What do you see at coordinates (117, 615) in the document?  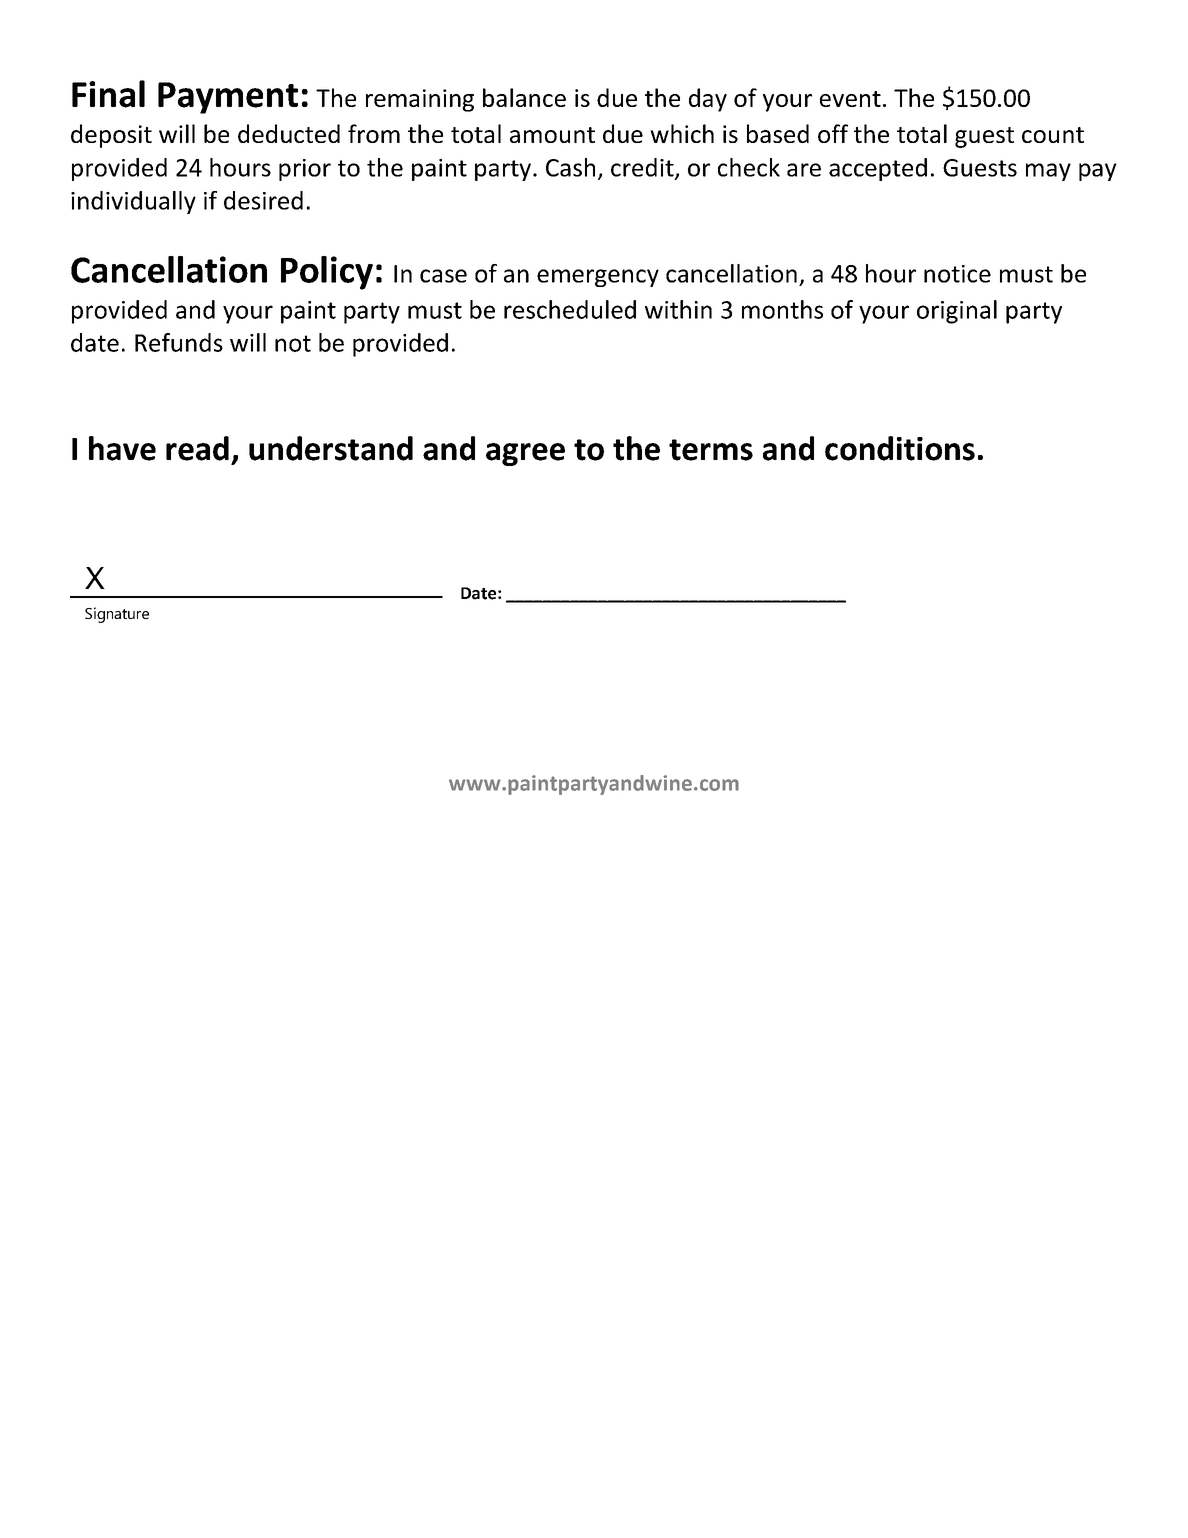 I see `Signature` at bounding box center [117, 615].
